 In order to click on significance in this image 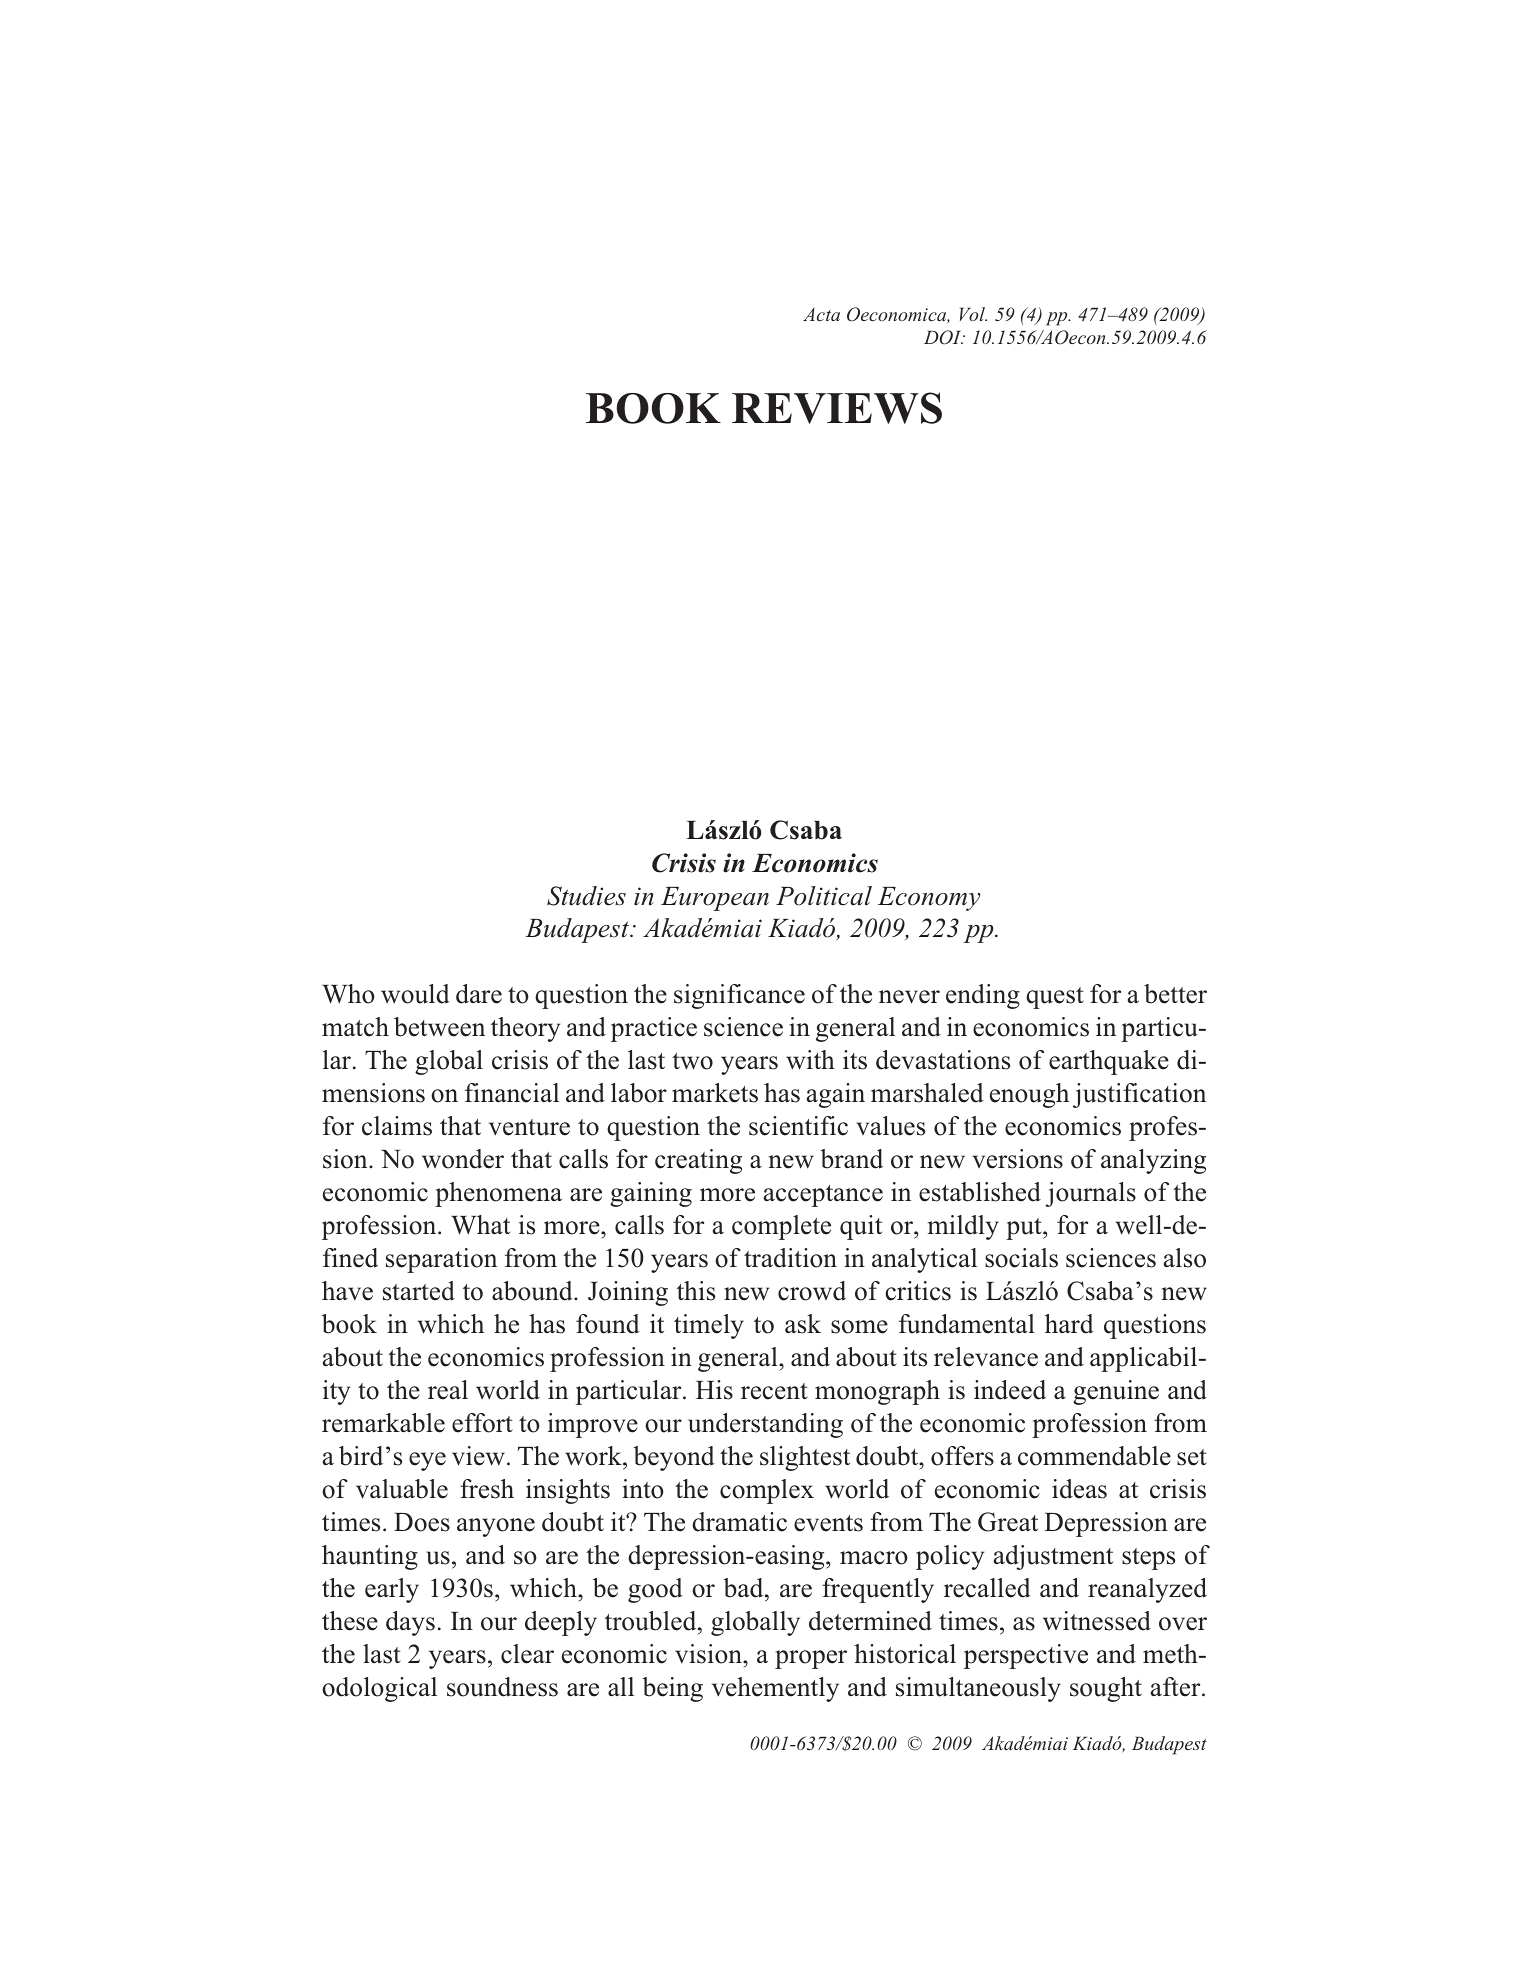, I will do `click(739, 996)`.
